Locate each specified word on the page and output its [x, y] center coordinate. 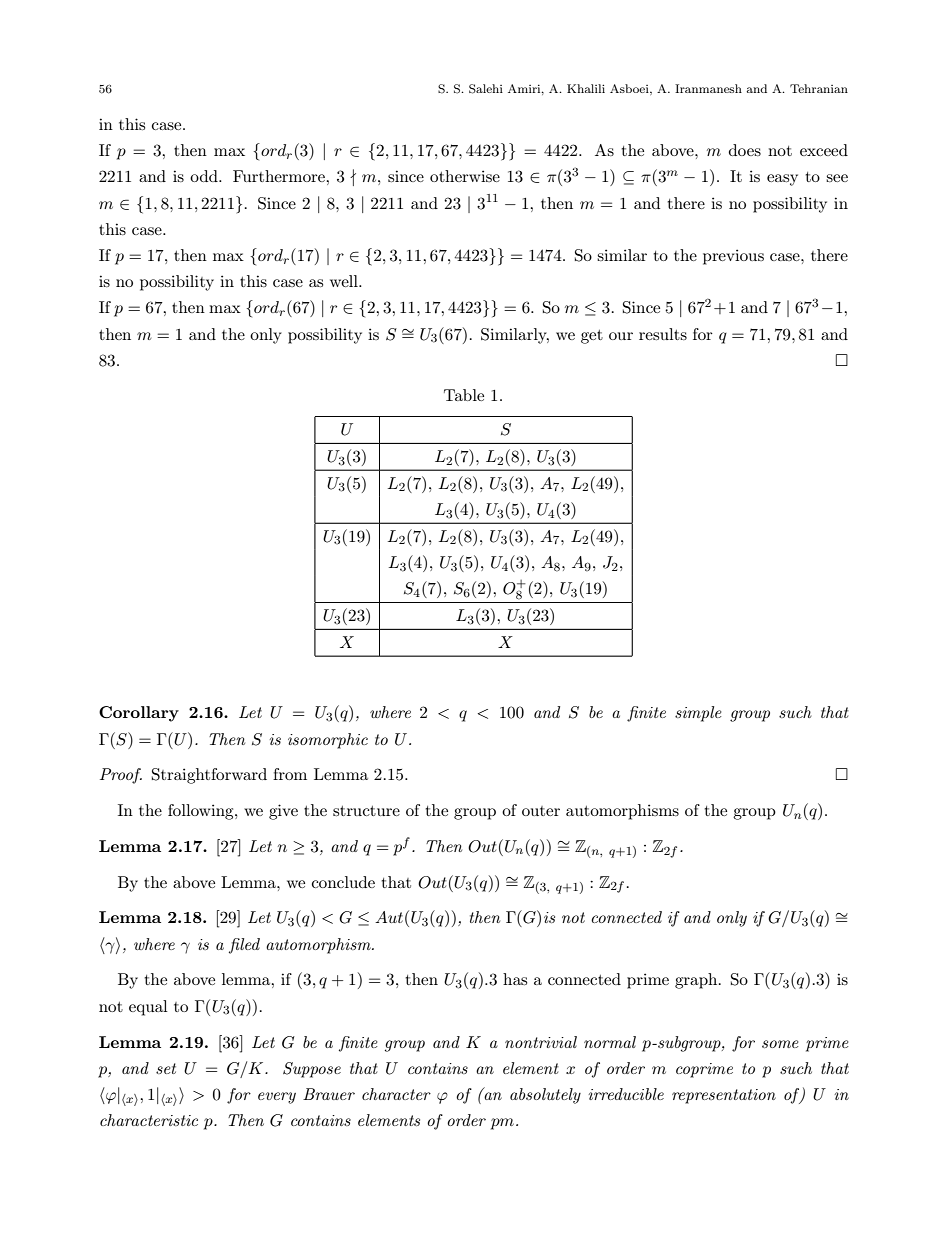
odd [205, 176]
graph [697, 981]
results [663, 334]
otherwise [465, 176]
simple [698, 714]
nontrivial [541, 1042]
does [745, 150]
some [780, 1044]
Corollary [139, 714]
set [166, 1068]
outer [541, 811]
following [202, 812]
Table [464, 395]
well [345, 281]
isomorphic [328, 741]
